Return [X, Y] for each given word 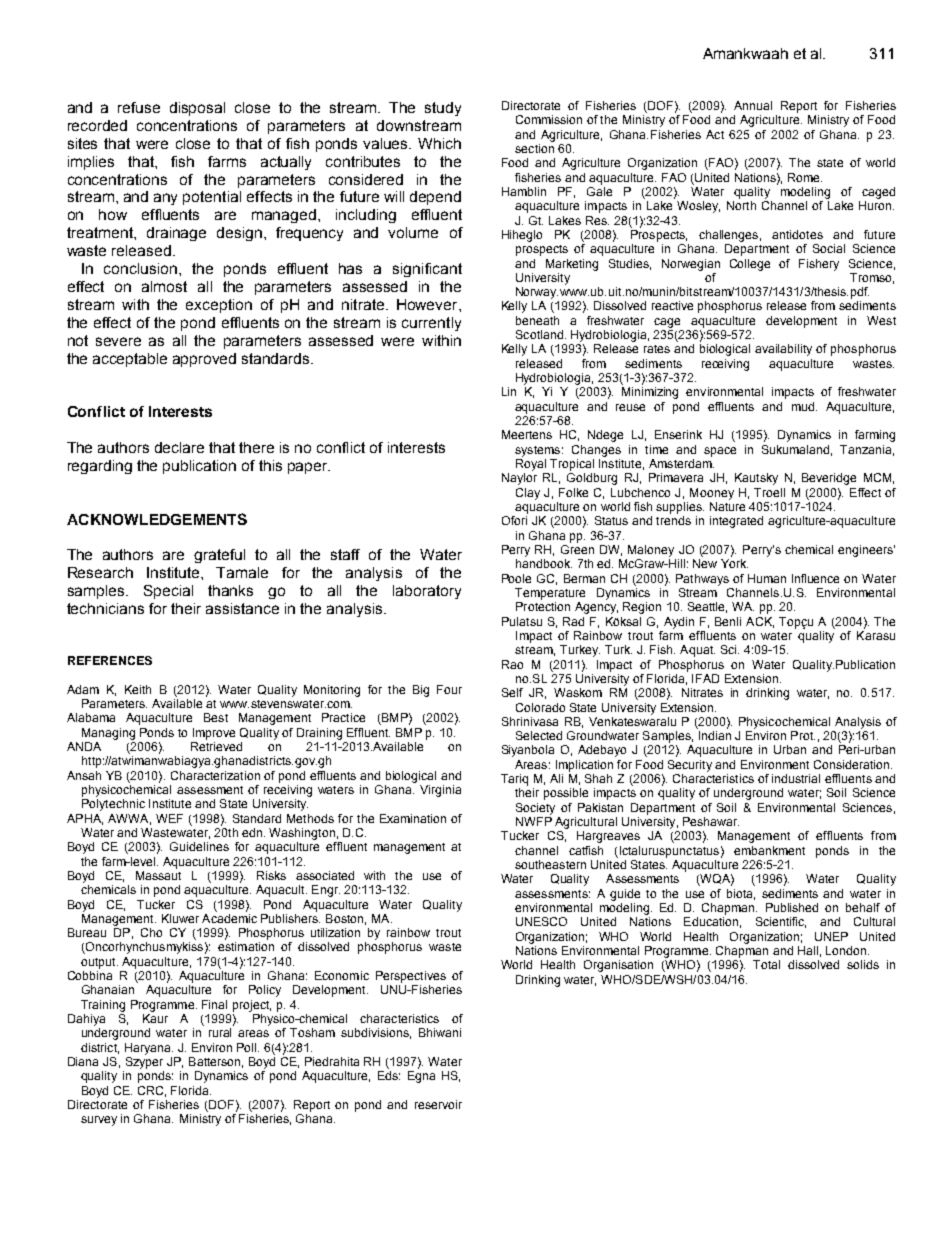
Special [168, 592]
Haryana [149, 1049]
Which [439, 143]
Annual [753, 105]
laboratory [427, 592]
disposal [197, 109]
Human [767, 578]
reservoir [438, 1104]
